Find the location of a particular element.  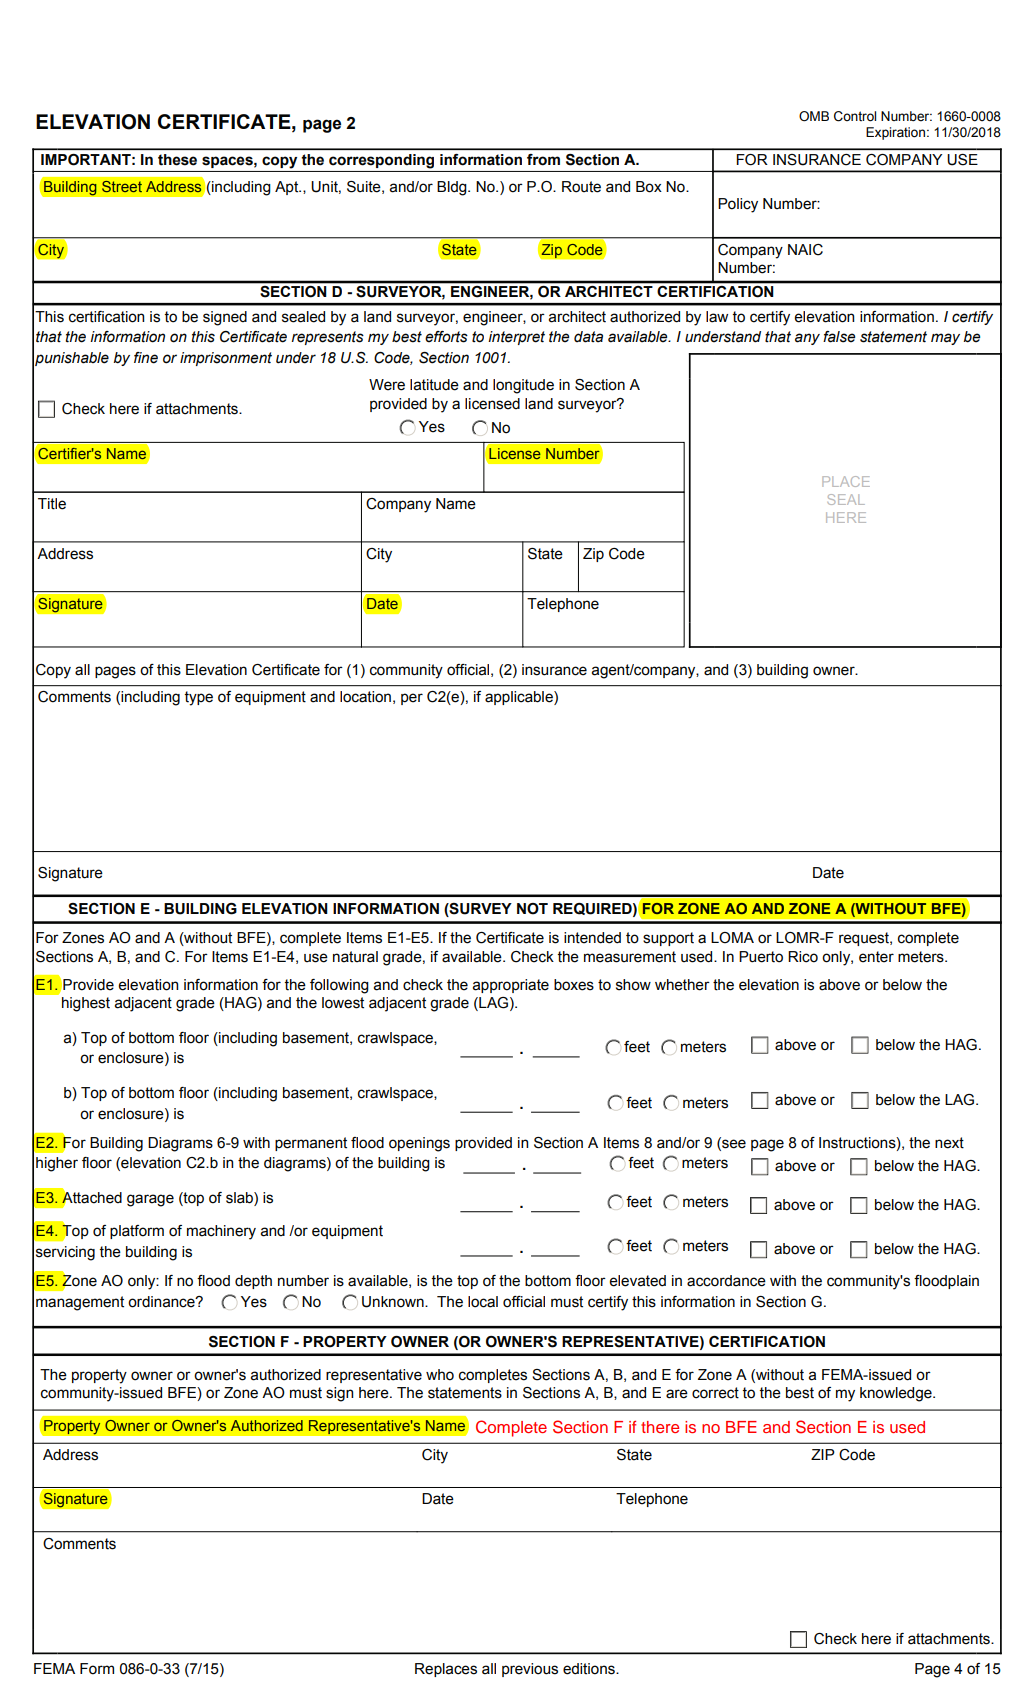

enter is located at coordinates (876, 957).
